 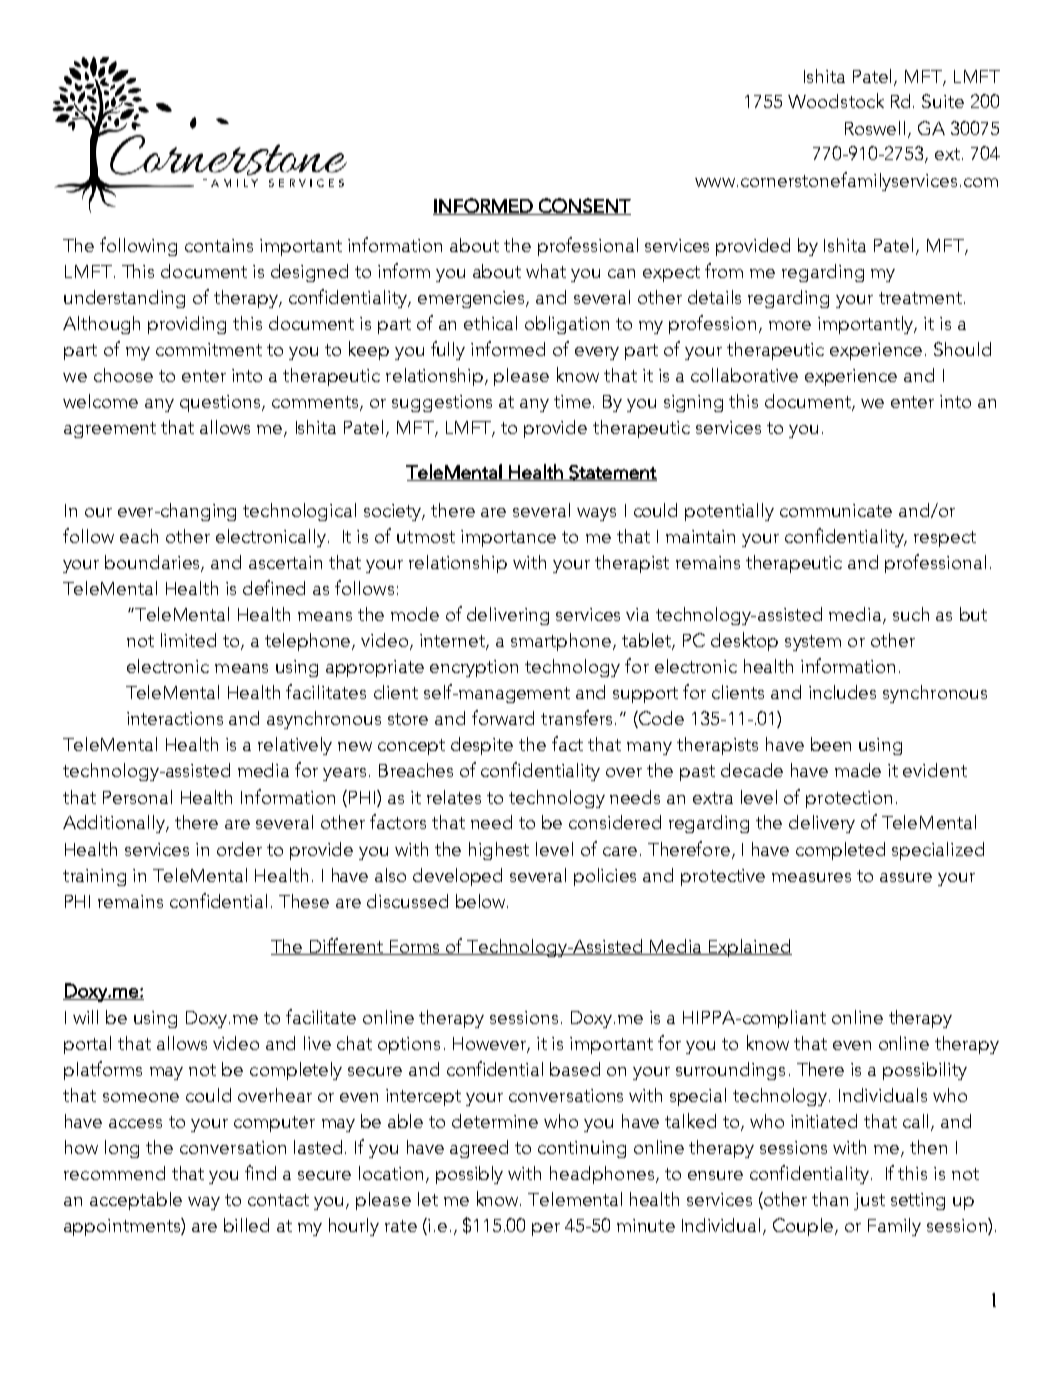 I want to click on below, so click(x=482, y=901).
